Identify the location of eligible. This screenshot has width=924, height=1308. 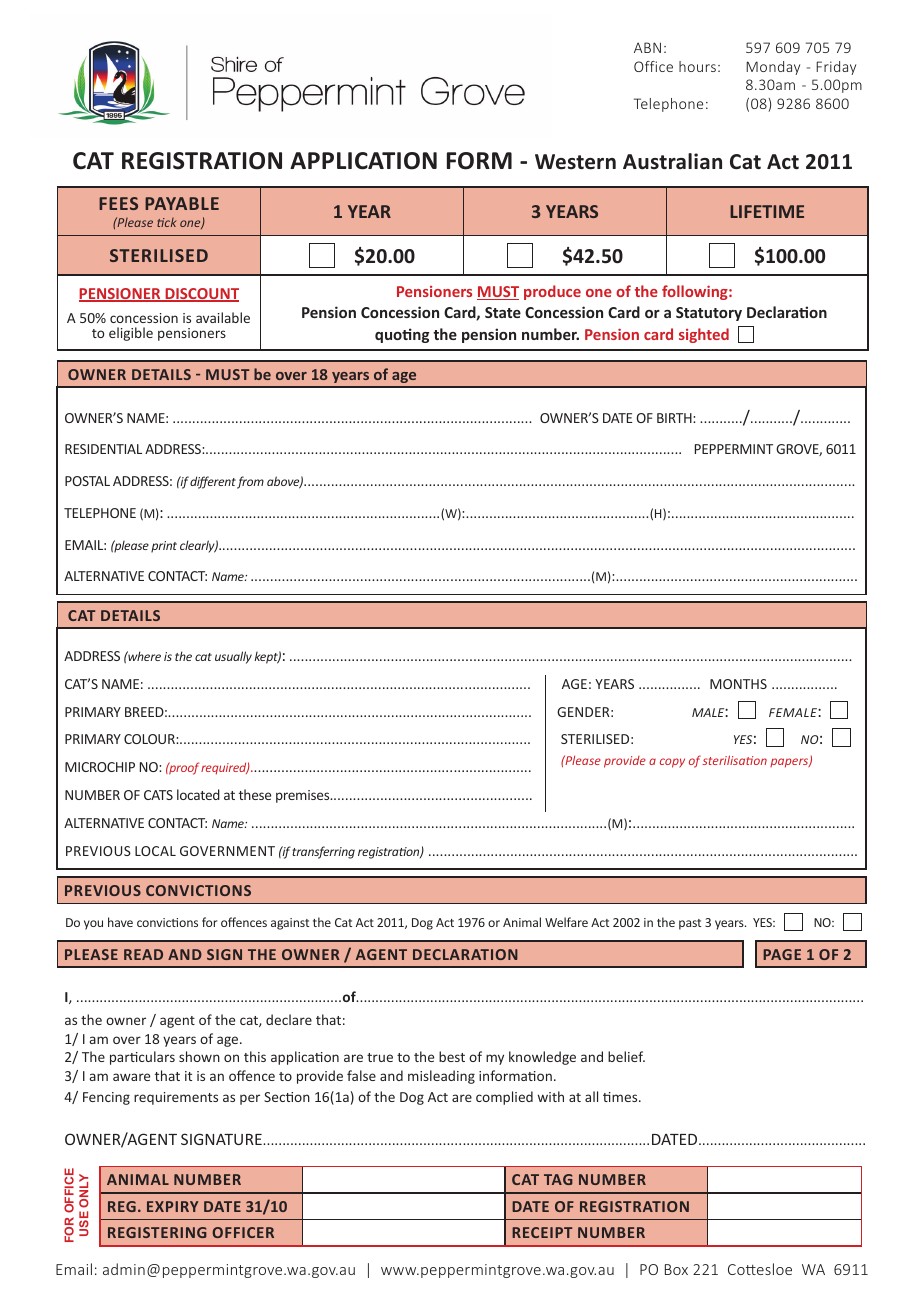
(131, 334).
